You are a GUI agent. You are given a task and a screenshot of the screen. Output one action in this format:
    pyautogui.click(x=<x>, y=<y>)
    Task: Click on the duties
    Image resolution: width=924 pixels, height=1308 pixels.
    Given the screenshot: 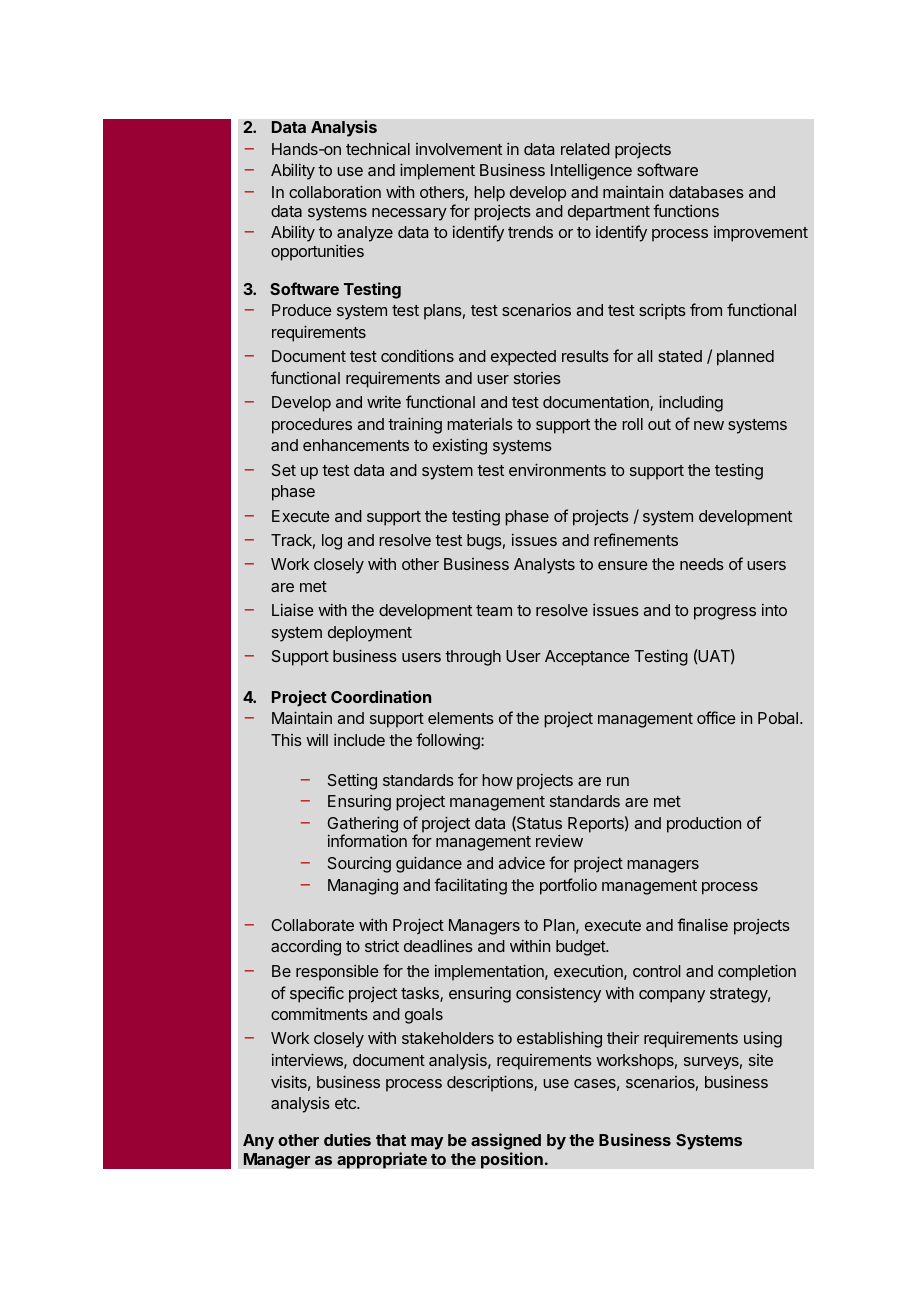 What is the action you would take?
    pyautogui.click(x=347, y=1139)
